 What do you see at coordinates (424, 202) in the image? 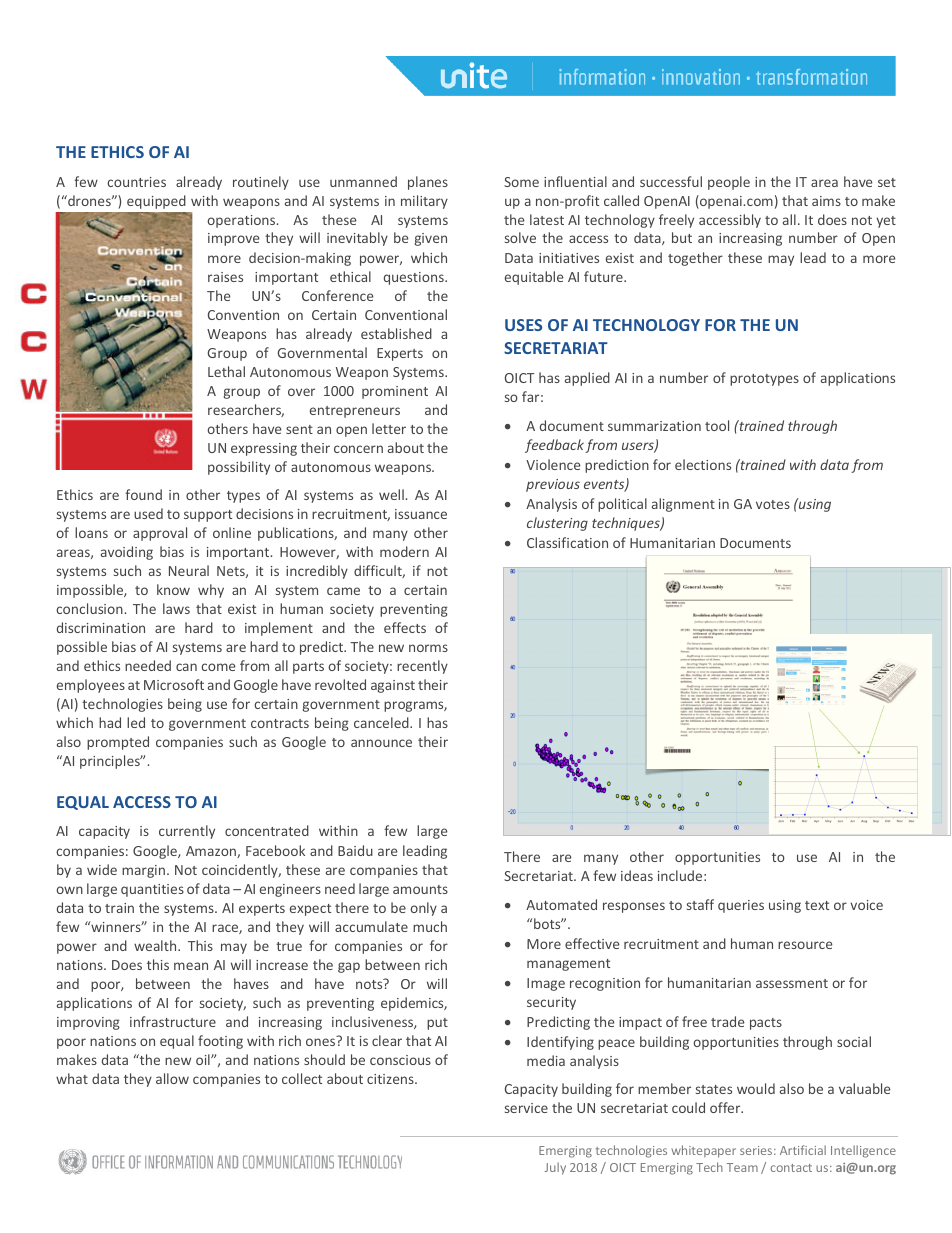
I see `military` at bounding box center [424, 202].
